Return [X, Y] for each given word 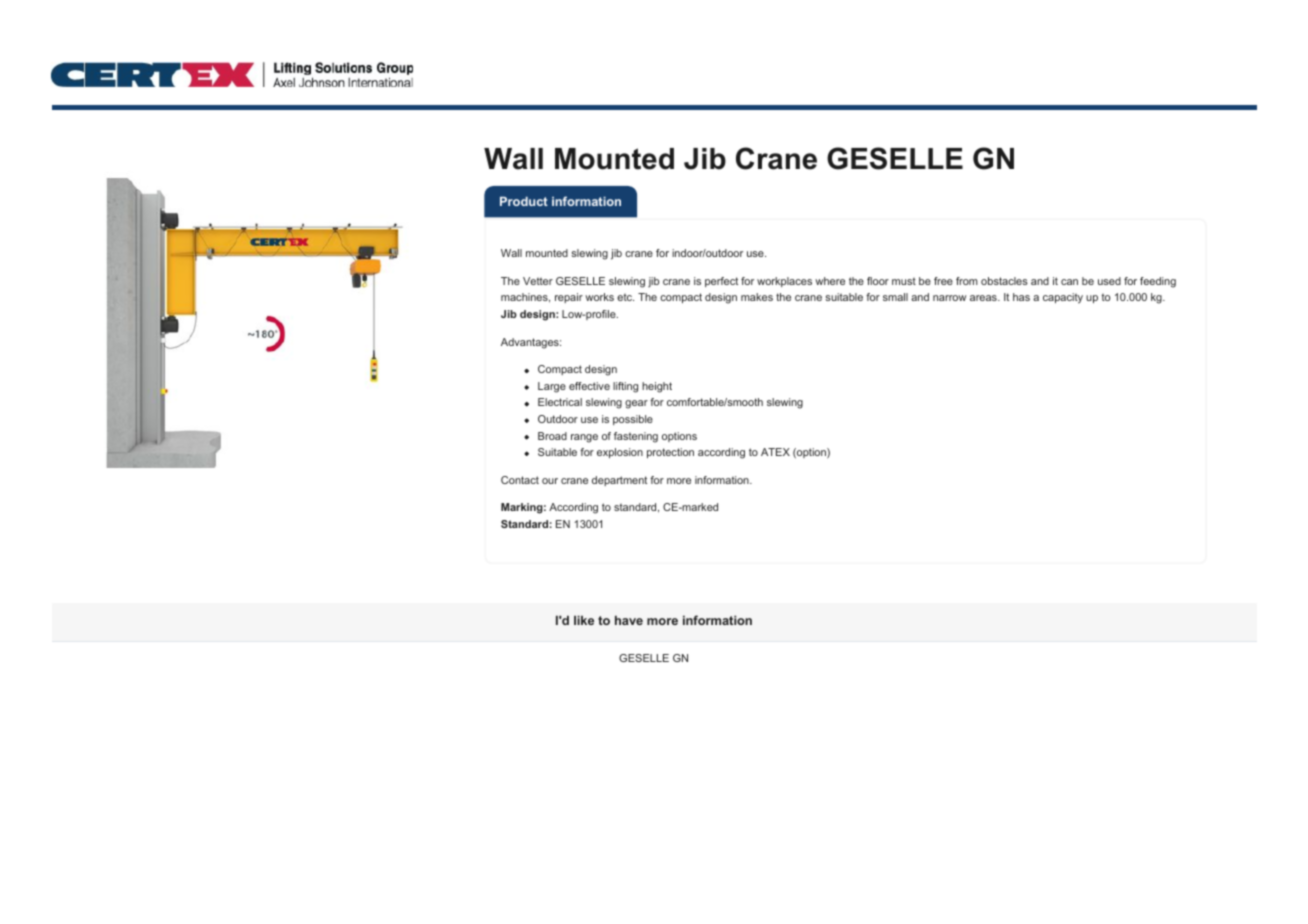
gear [636, 404]
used [1109, 281]
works [599, 297]
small [895, 297]
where [830, 281]
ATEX [775, 452]
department [619, 481]
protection [670, 453]
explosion [620, 453]
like [584, 620]
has [1021, 297]
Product [524, 201]
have [629, 620]
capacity [1063, 298]
